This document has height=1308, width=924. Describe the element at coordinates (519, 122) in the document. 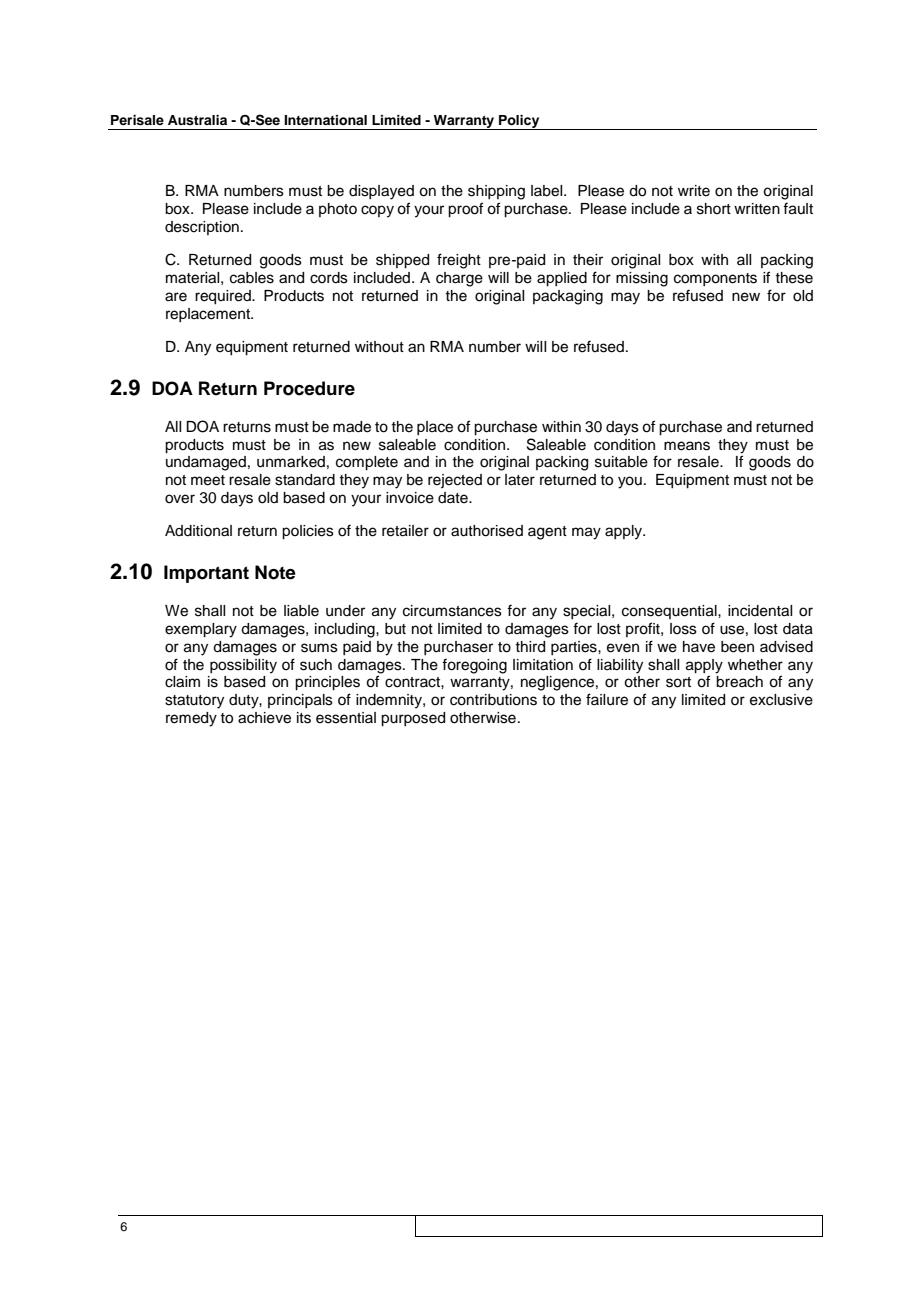

I see `Policy` at that location.
